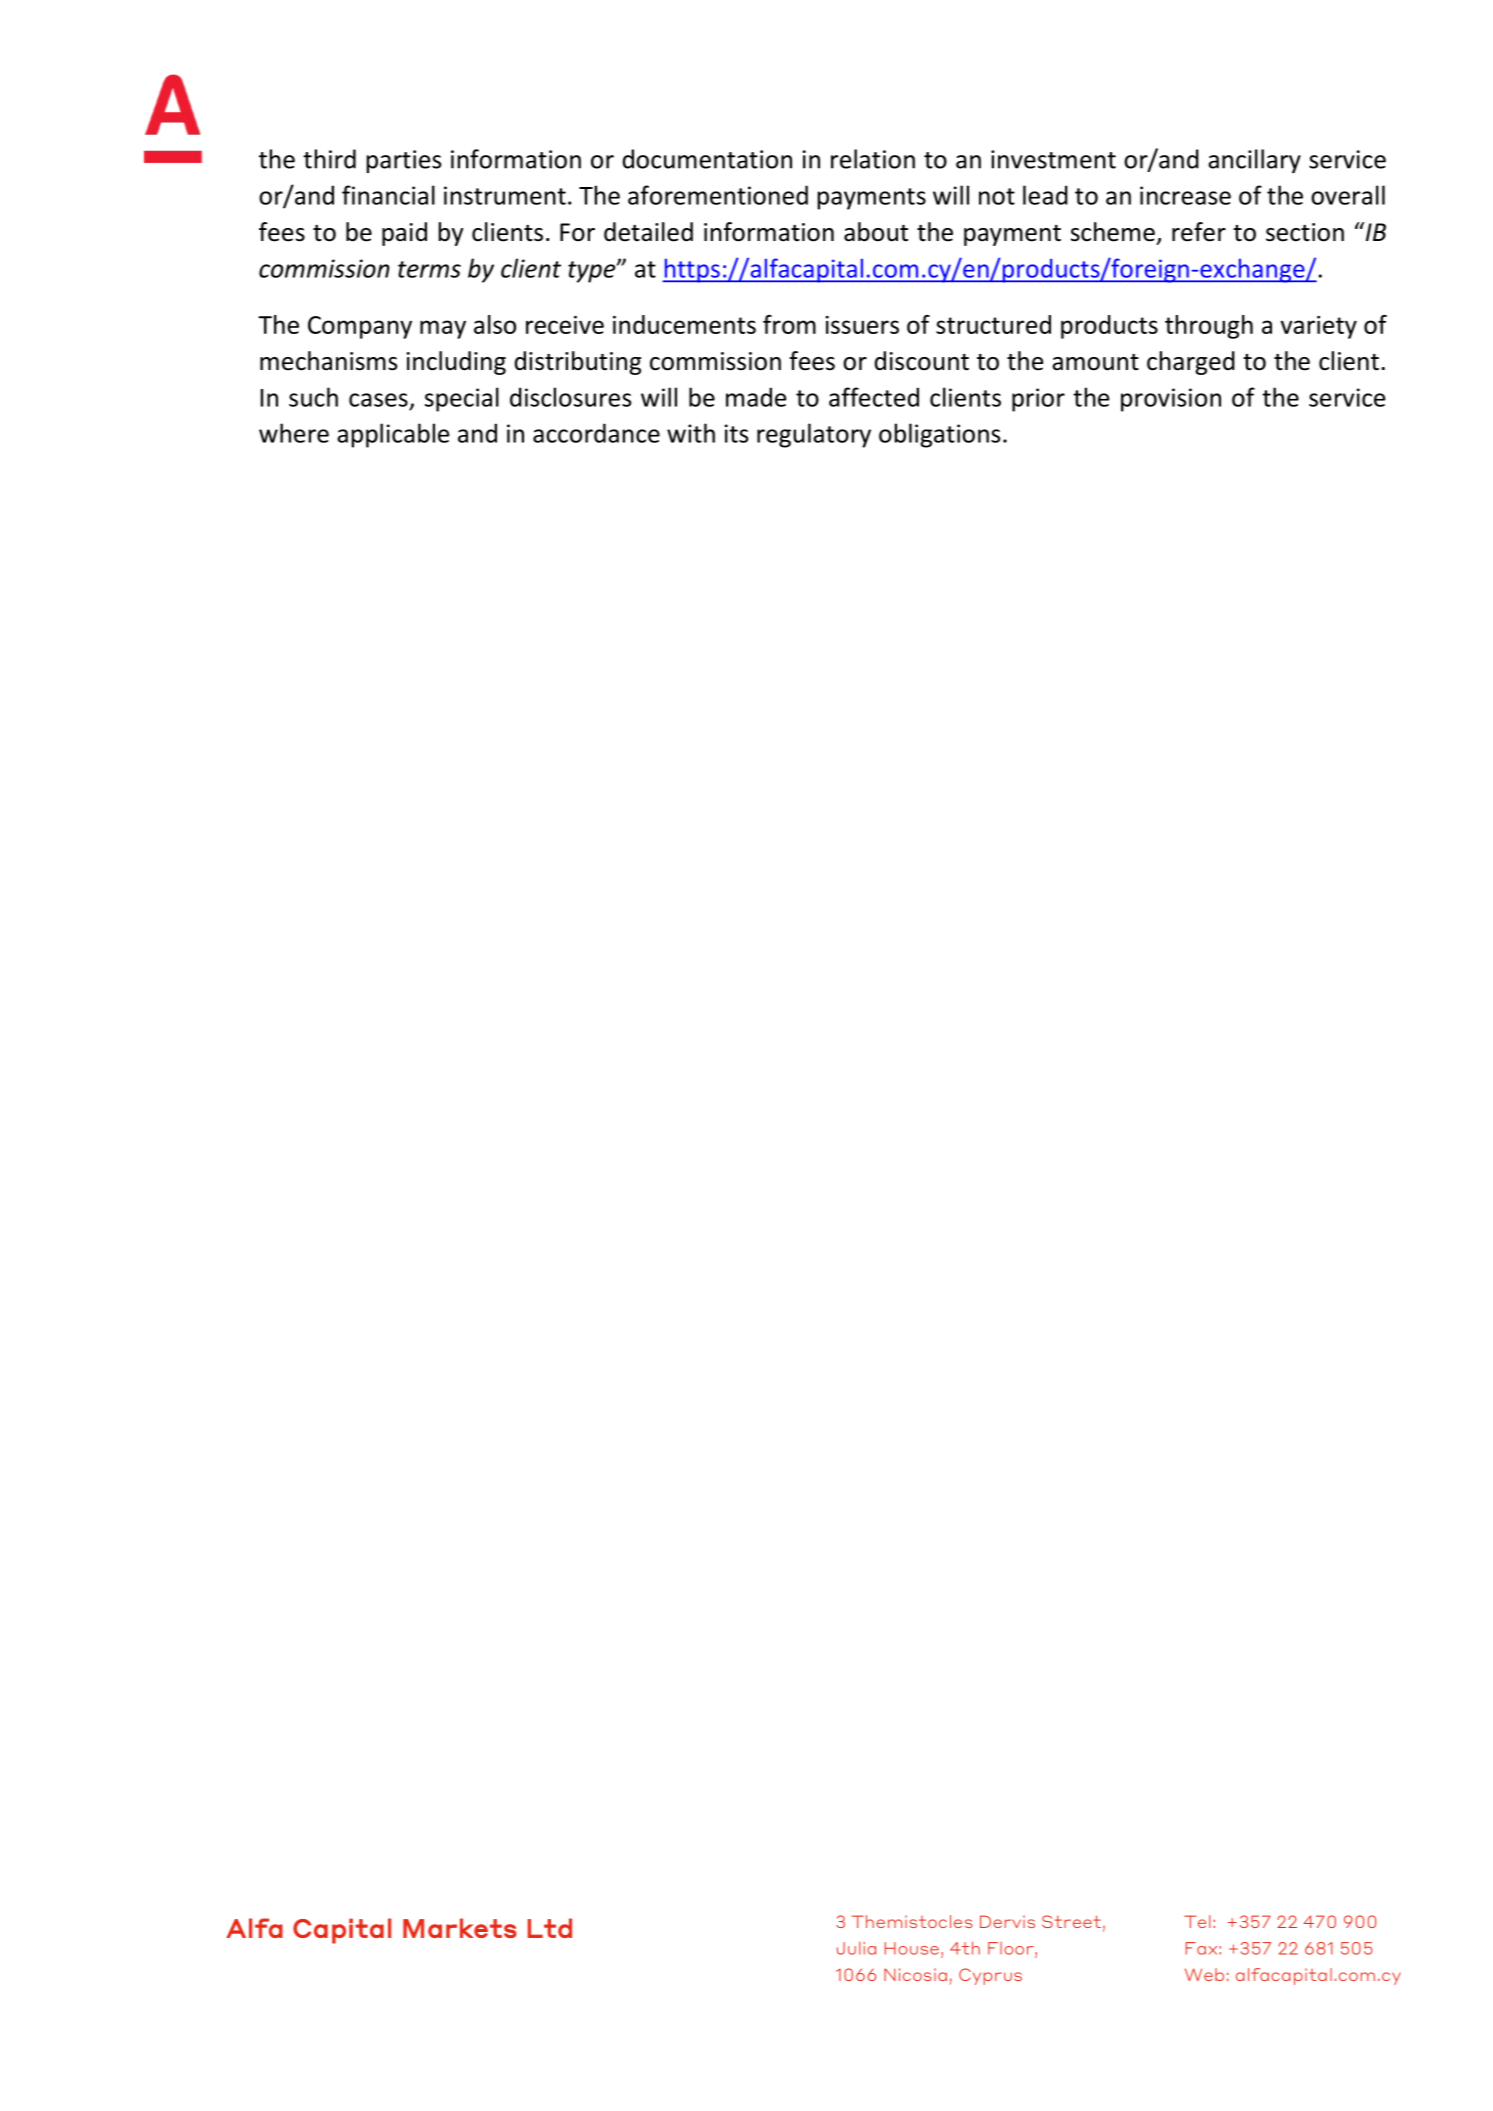 The image size is (1493, 2111). Describe the element at coordinates (1199, 232) in the image. I see `refer` at that location.
